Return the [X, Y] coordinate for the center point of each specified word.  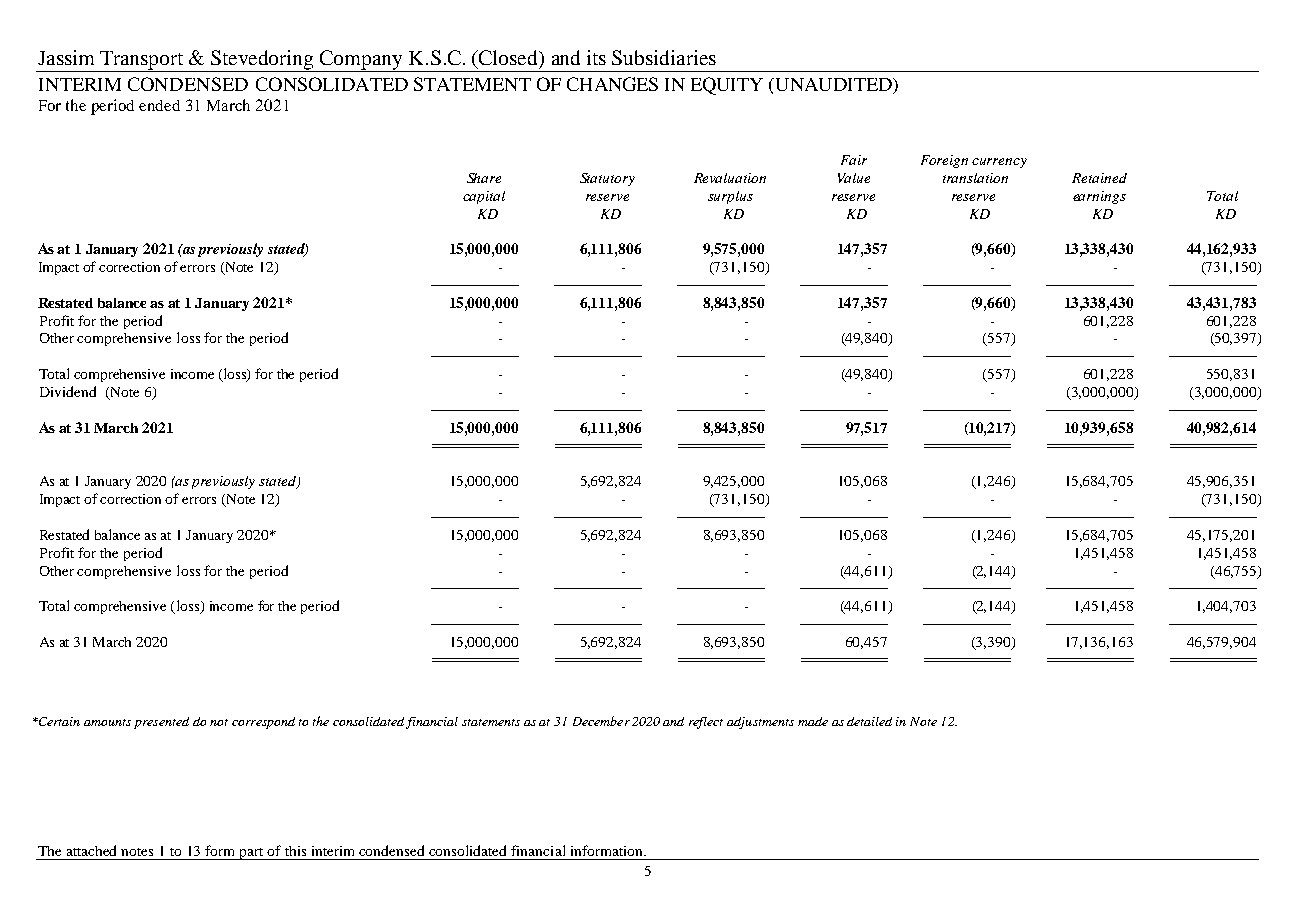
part [251, 854]
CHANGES [612, 84]
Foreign [944, 161]
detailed [869, 721]
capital [484, 197]
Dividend [68, 391]
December [601, 721]
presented [161, 723]
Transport [143, 61]
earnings [1099, 197]
